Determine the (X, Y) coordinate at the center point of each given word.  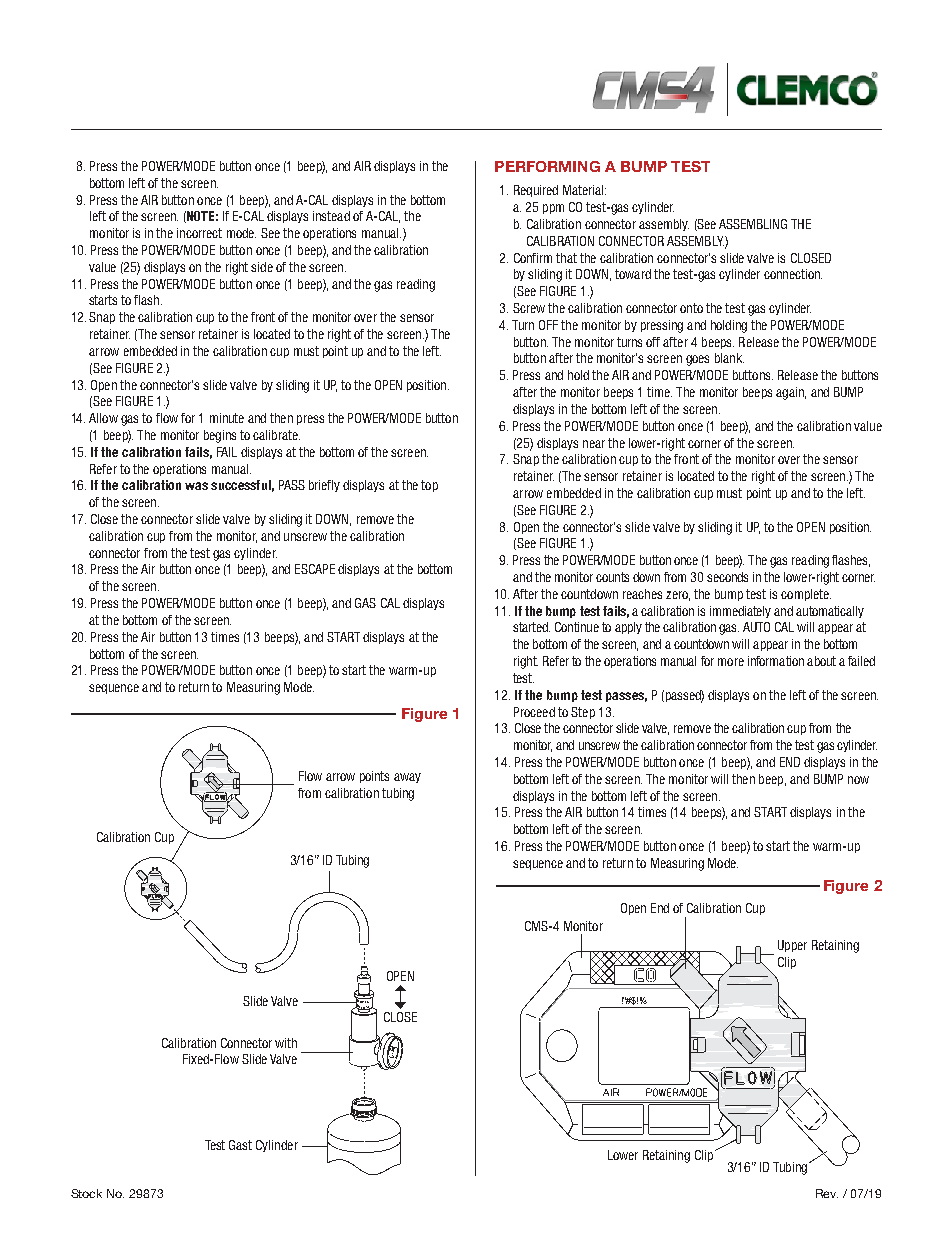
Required (536, 191)
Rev (827, 1193)
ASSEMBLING (753, 224)
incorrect (199, 233)
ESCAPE (315, 569)
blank (729, 358)
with (286, 1043)
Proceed (534, 712)
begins (220, 436)
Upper (792, 946)
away (407, 778)
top (429, 486)
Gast (240, 1145)
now (858, 780)
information (776, 661)
